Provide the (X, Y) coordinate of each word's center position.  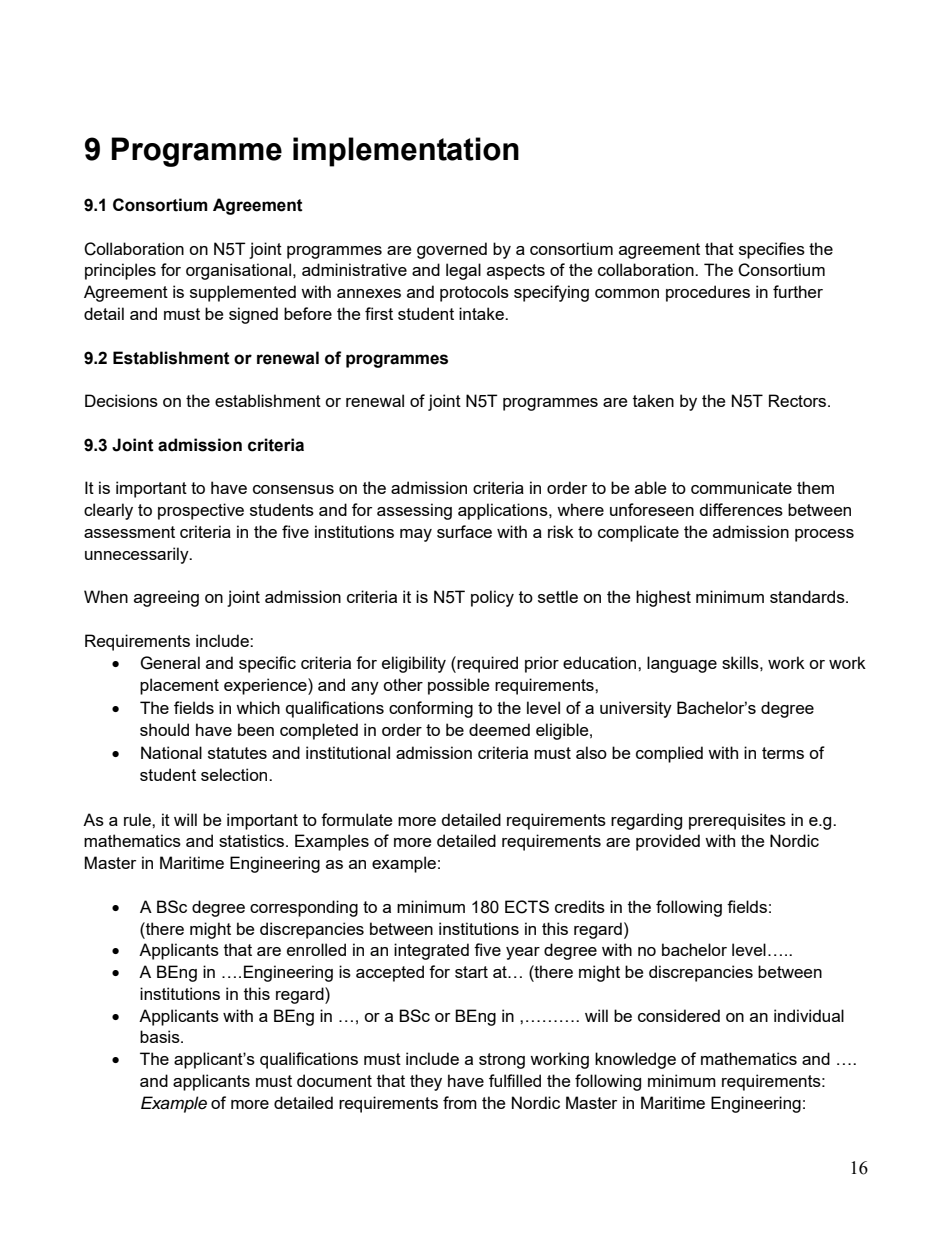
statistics (253, 840)
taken (653, 400)
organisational (238, 271)
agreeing (166, 598)
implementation (406, 152)
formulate (356, 819)
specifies (772, 250)
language (682, 664)
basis (161, 1036)
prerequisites (737, 821)
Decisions (121, 400)
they (426, 1082)
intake (482, 313)
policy (492, 598)
